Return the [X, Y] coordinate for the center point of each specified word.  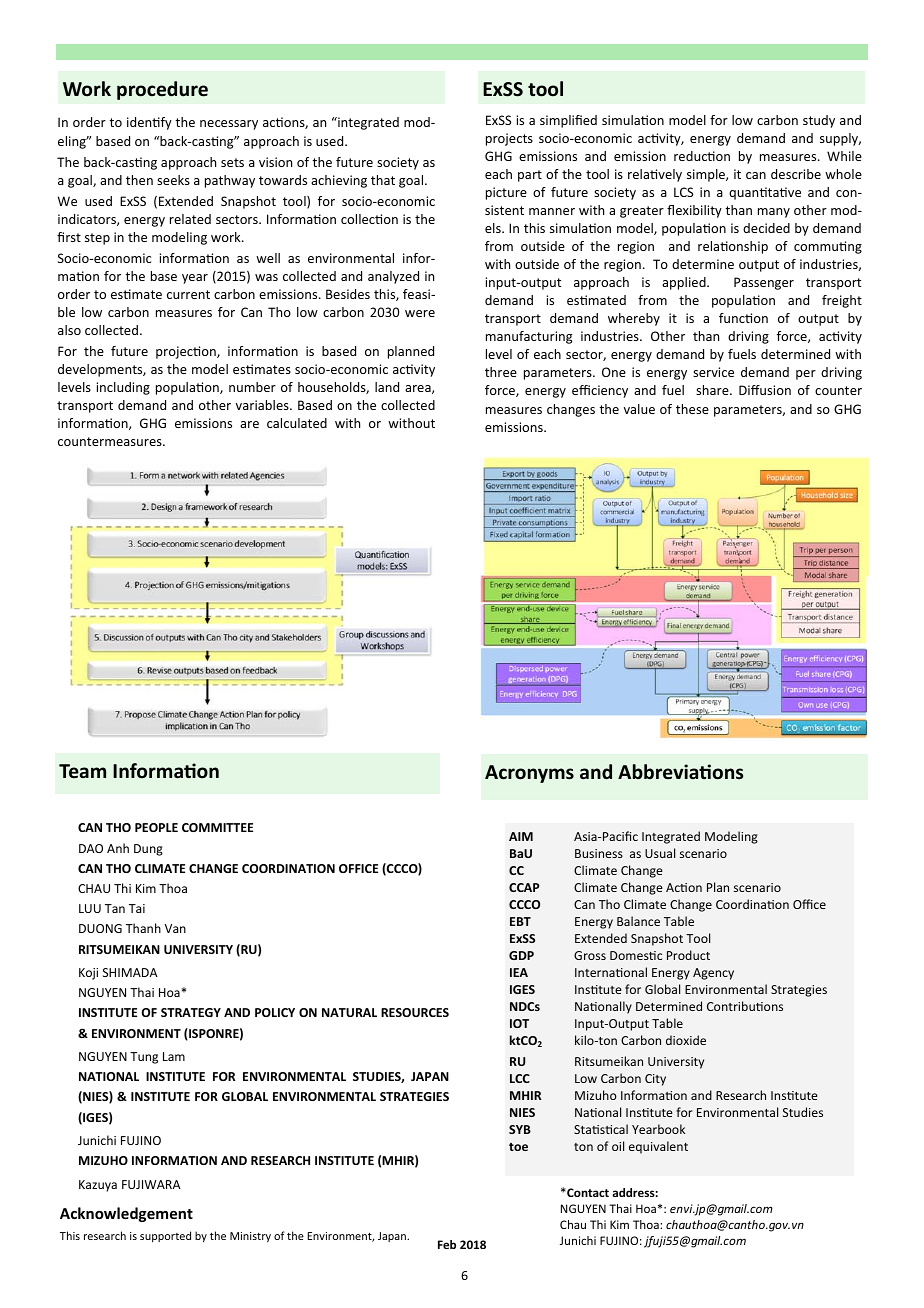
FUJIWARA [151, 1184]
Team [82, 771]
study [819, 121]
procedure [162, 90]
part [530, 176]
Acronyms [529, 774]
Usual [660, 853]
